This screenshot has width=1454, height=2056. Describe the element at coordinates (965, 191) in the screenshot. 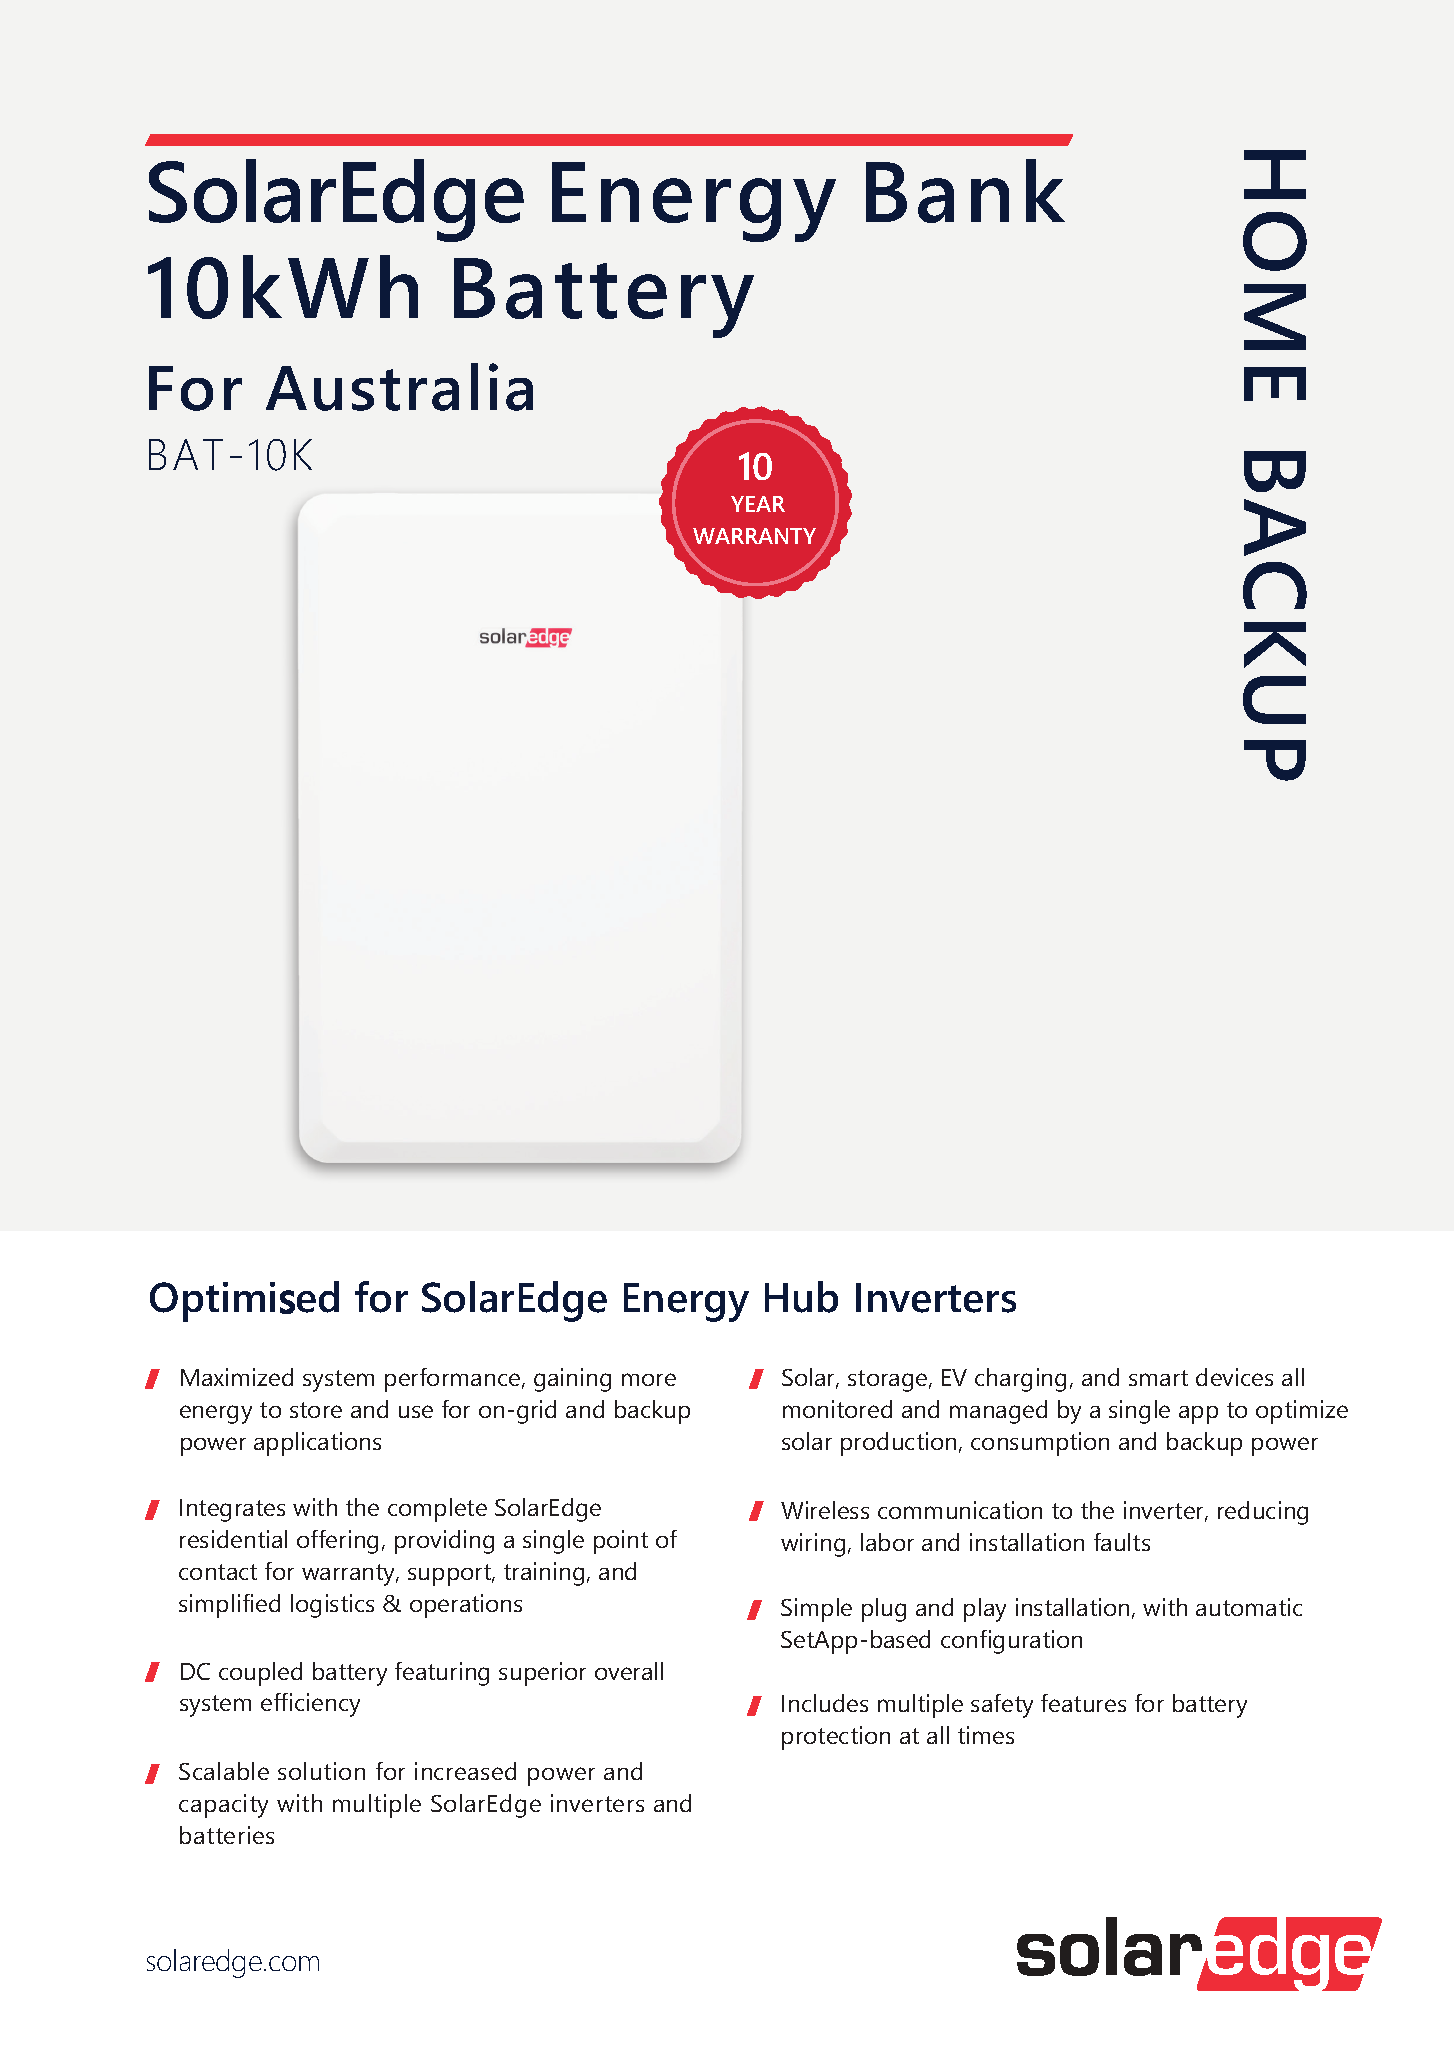

I see `Bank` at that location.
